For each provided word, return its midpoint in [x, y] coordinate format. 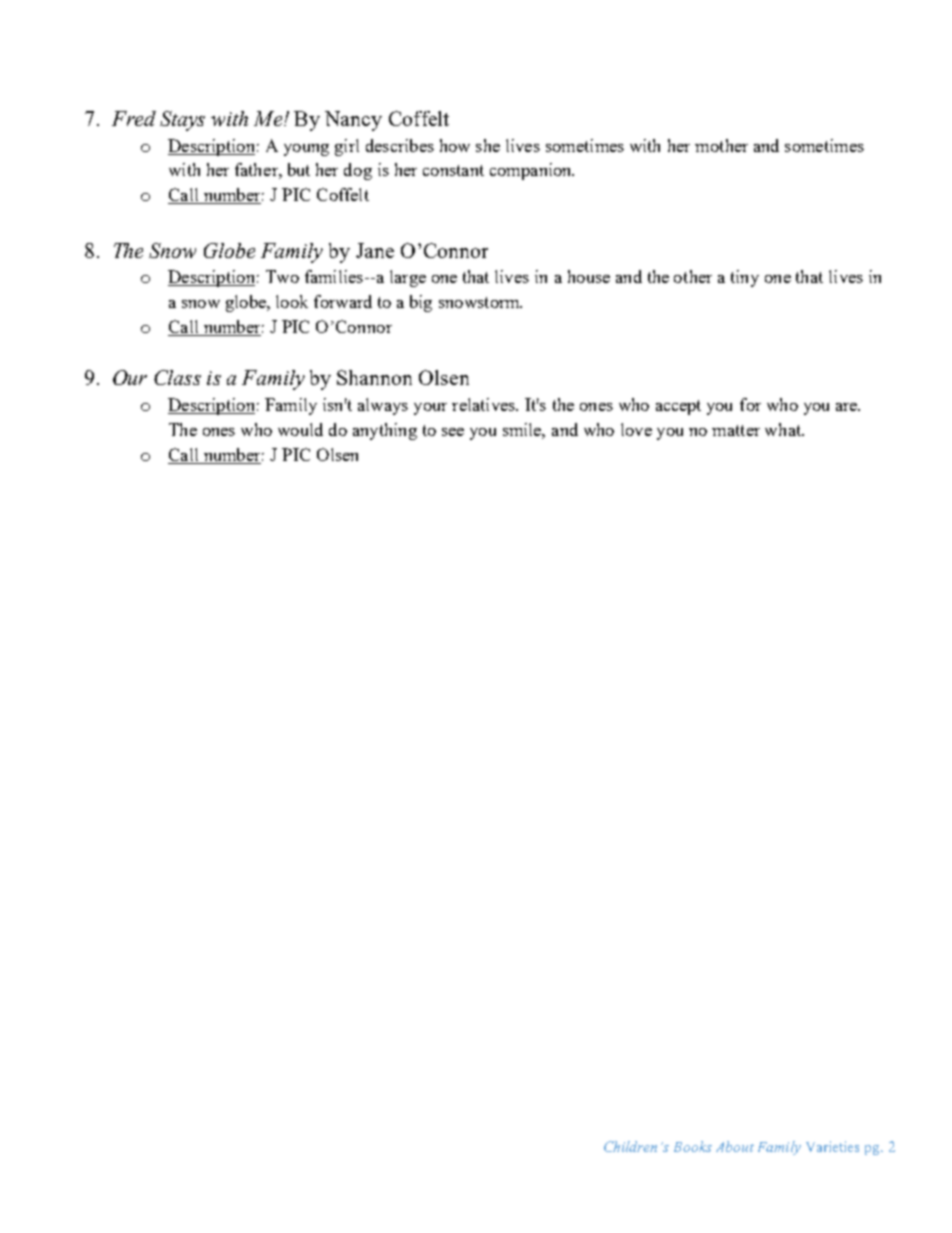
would [300, 429]
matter [736, 430]
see [453, 432]
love [636, 429]
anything [385, 431]
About [735, 1146]
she [488, 145]
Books [693, 1146]
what [784, 429]
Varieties [832, 1146]
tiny [745, 278]
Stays [182, 121]
